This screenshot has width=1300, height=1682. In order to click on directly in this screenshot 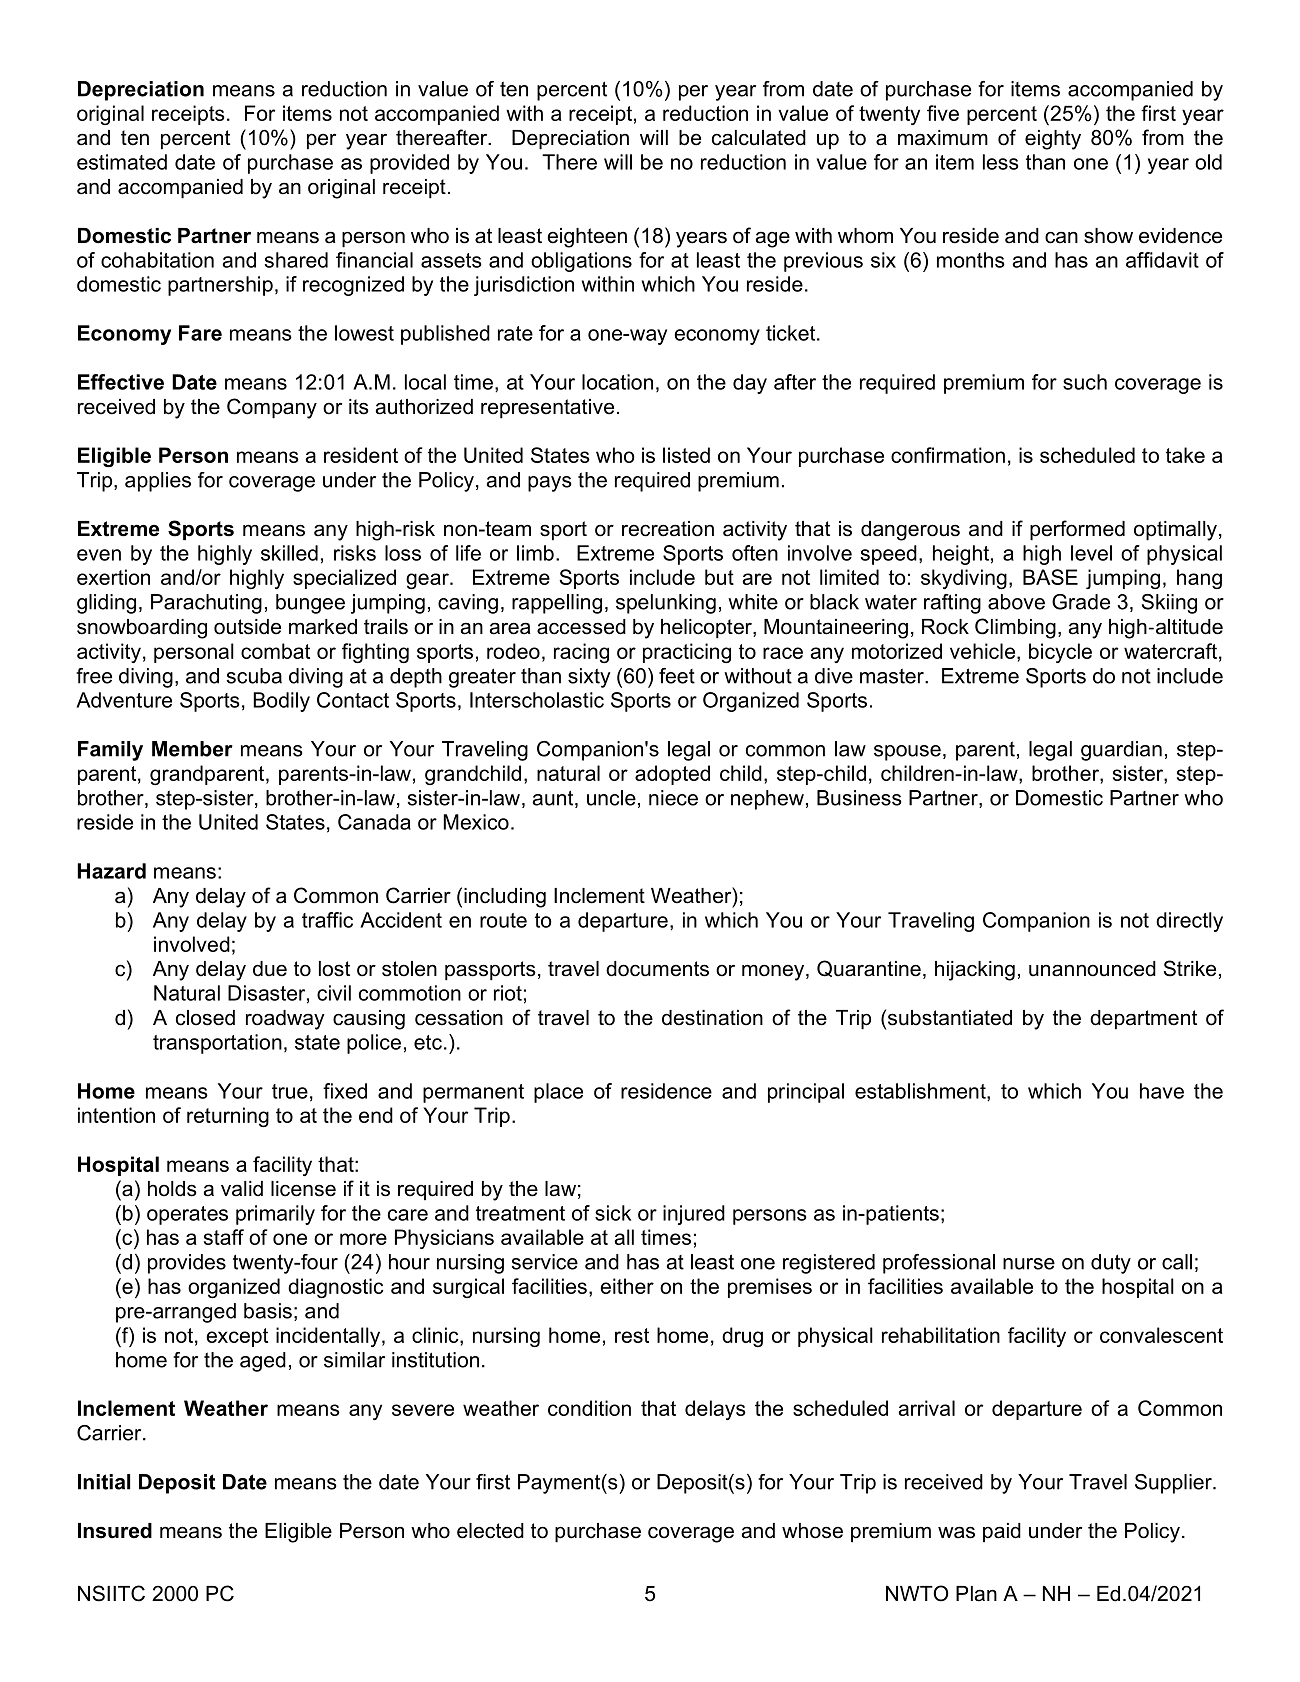, I will do `click(1189, 922)`.
